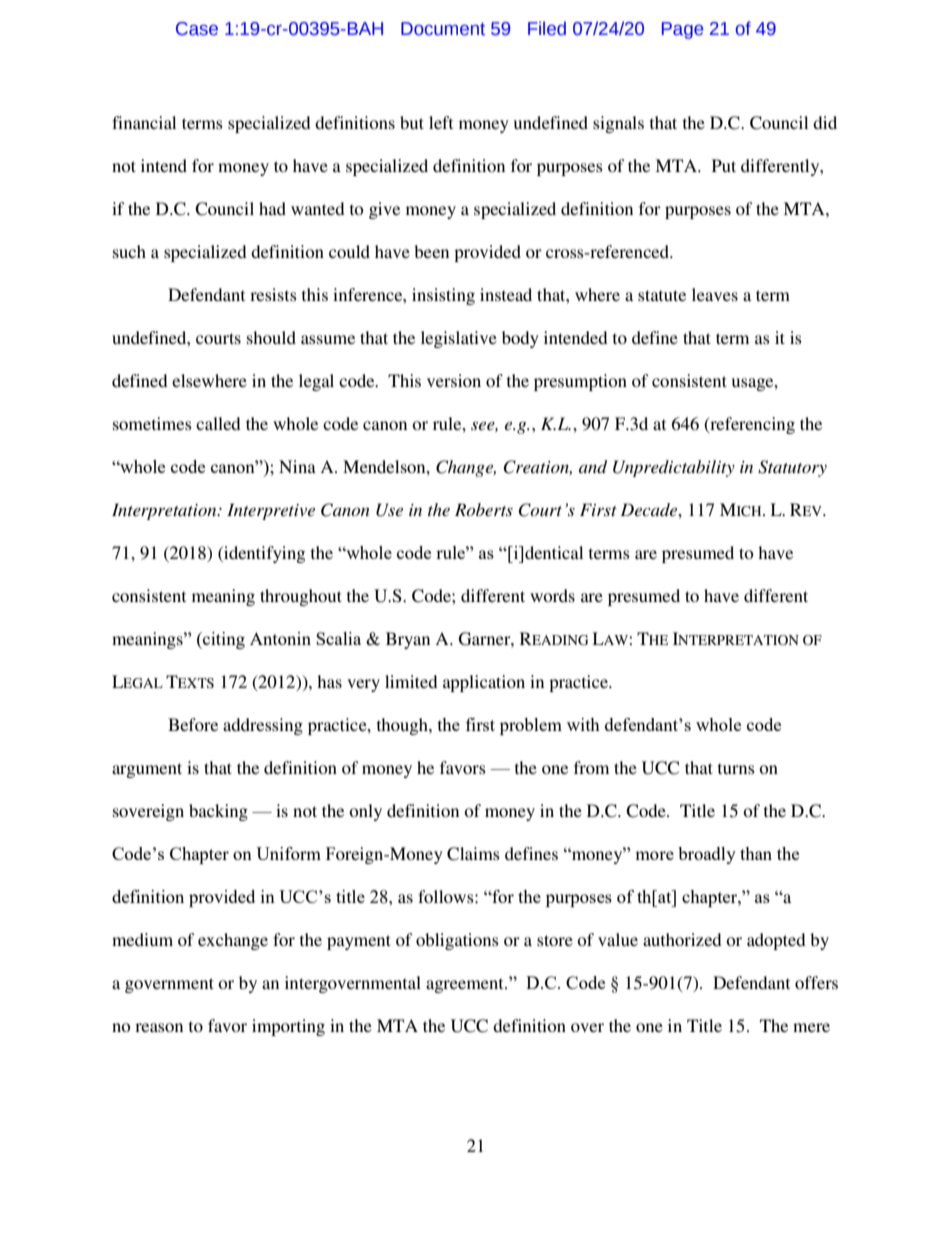 This screenshot has width=952, height=1233. I want to click on Case, so click(197, 29).
